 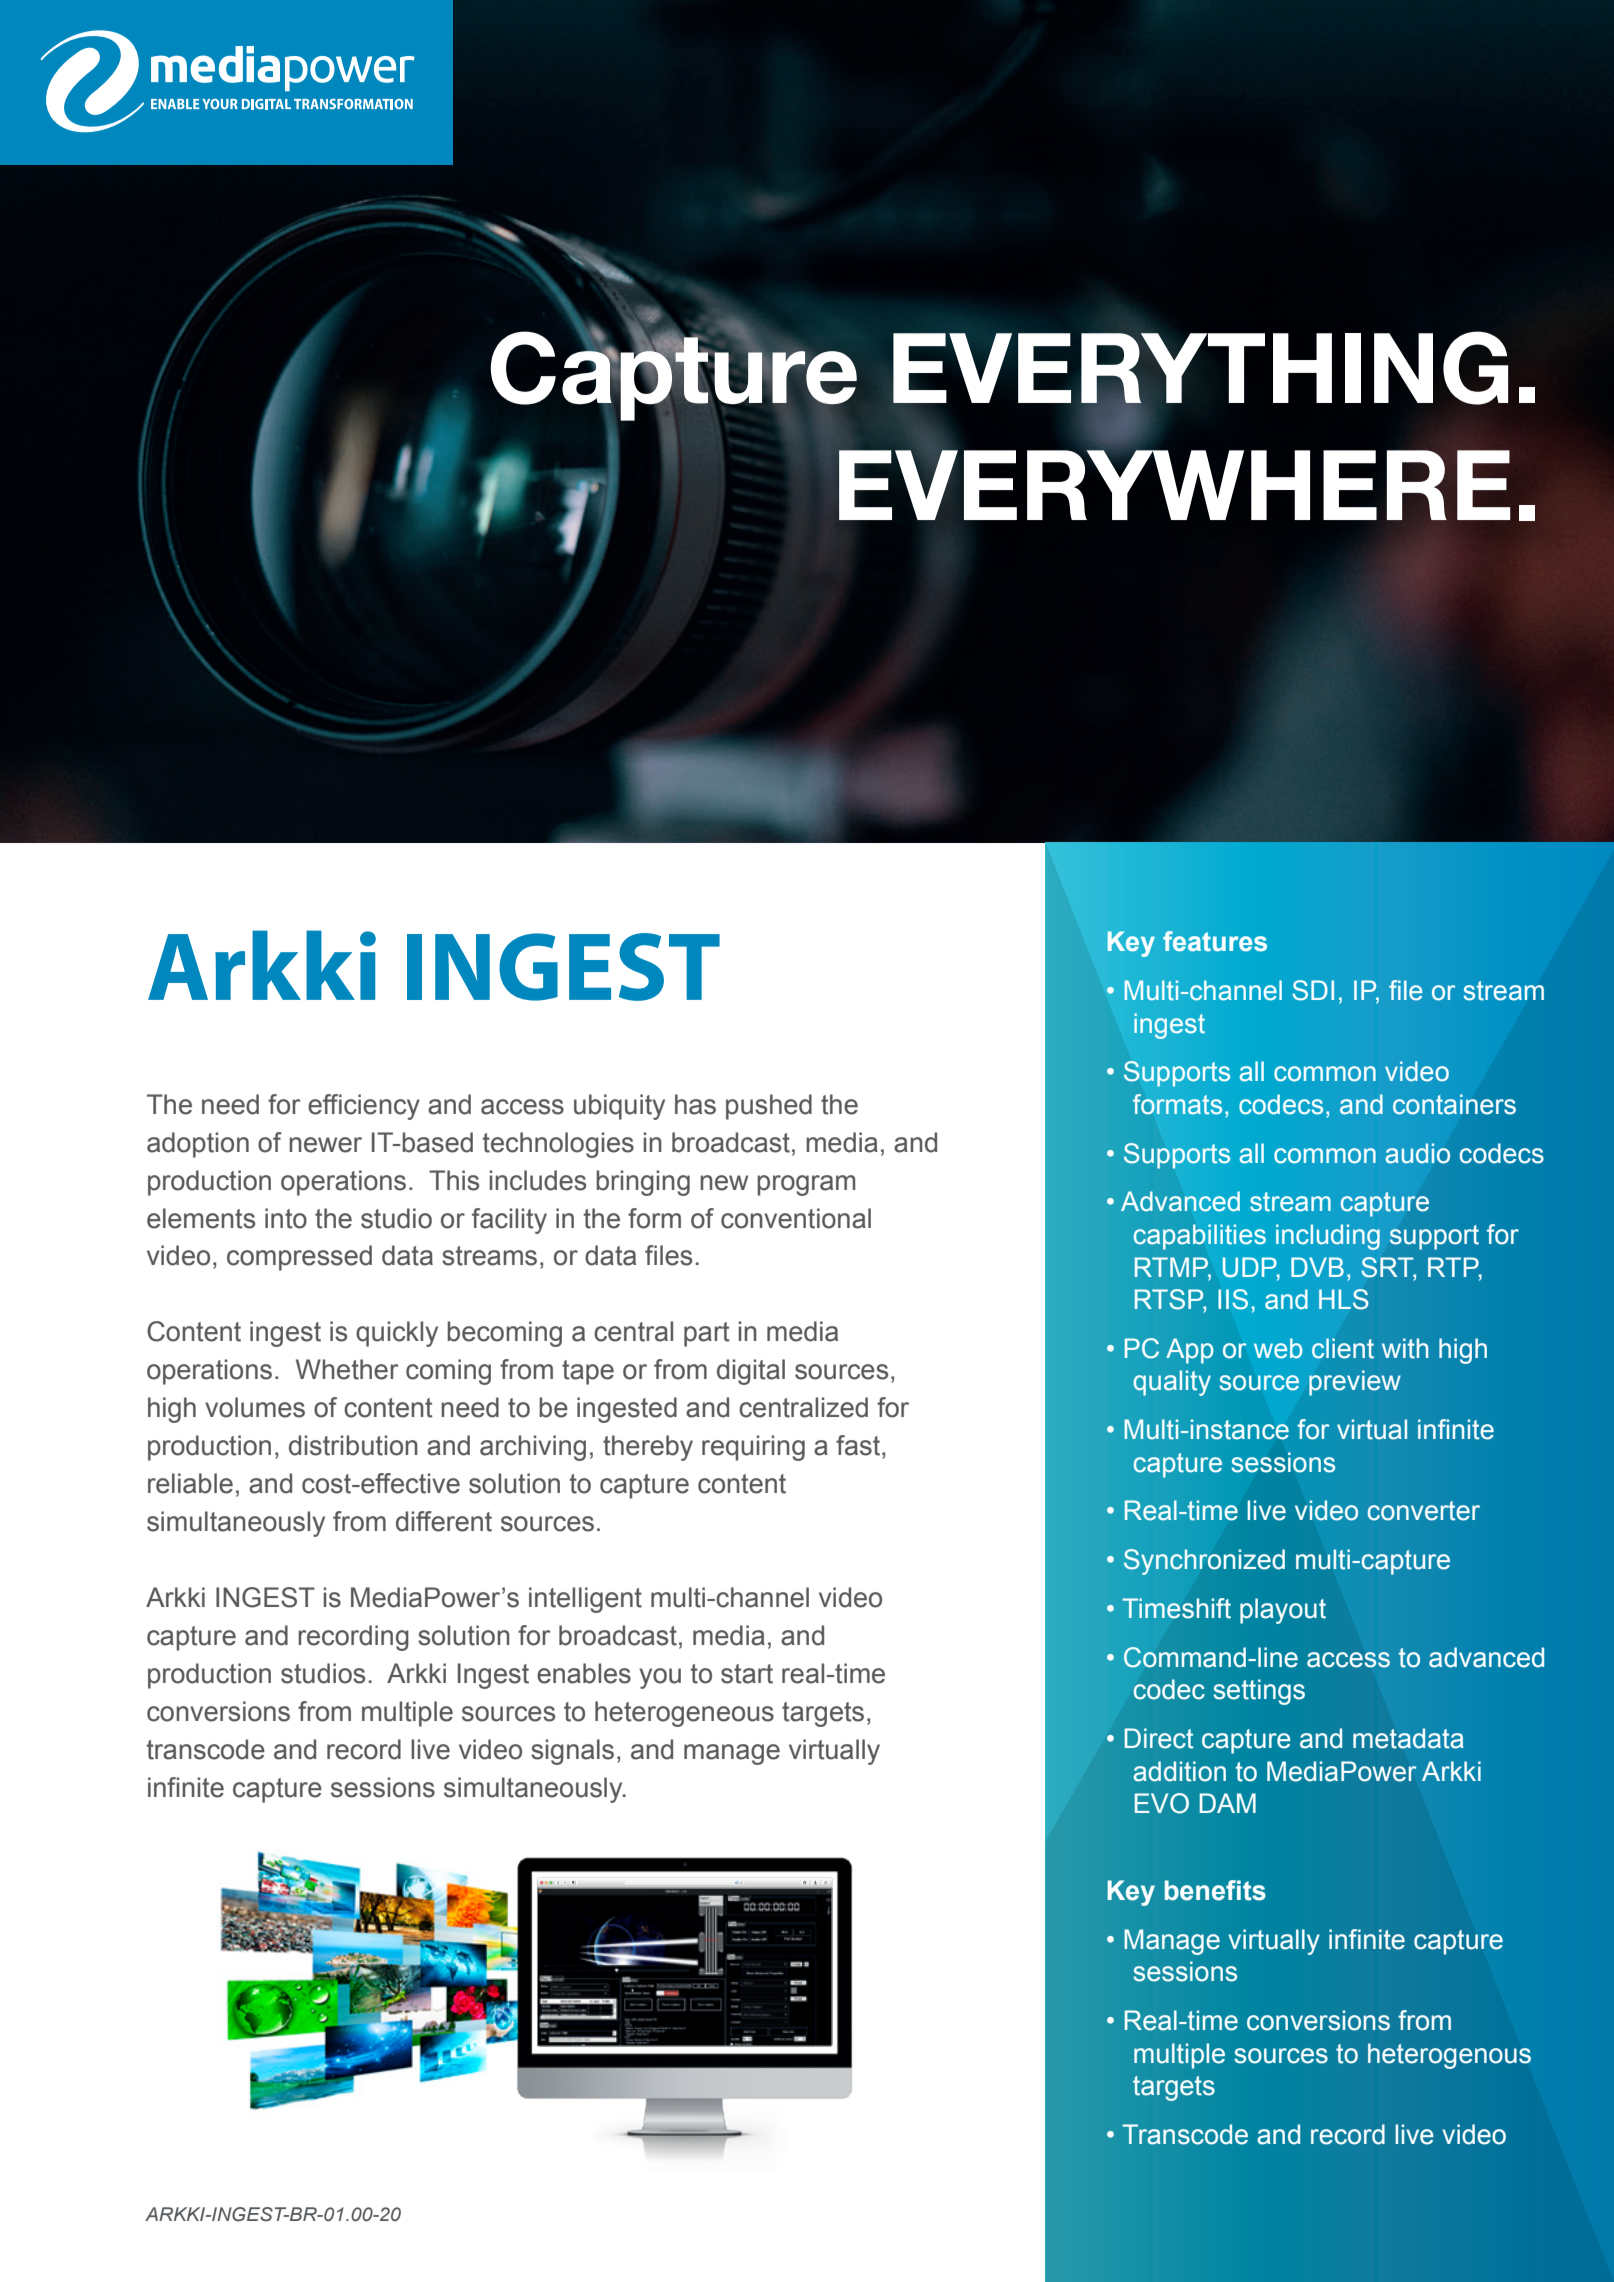 I want to click on features, so click(x=1215, y=941).
